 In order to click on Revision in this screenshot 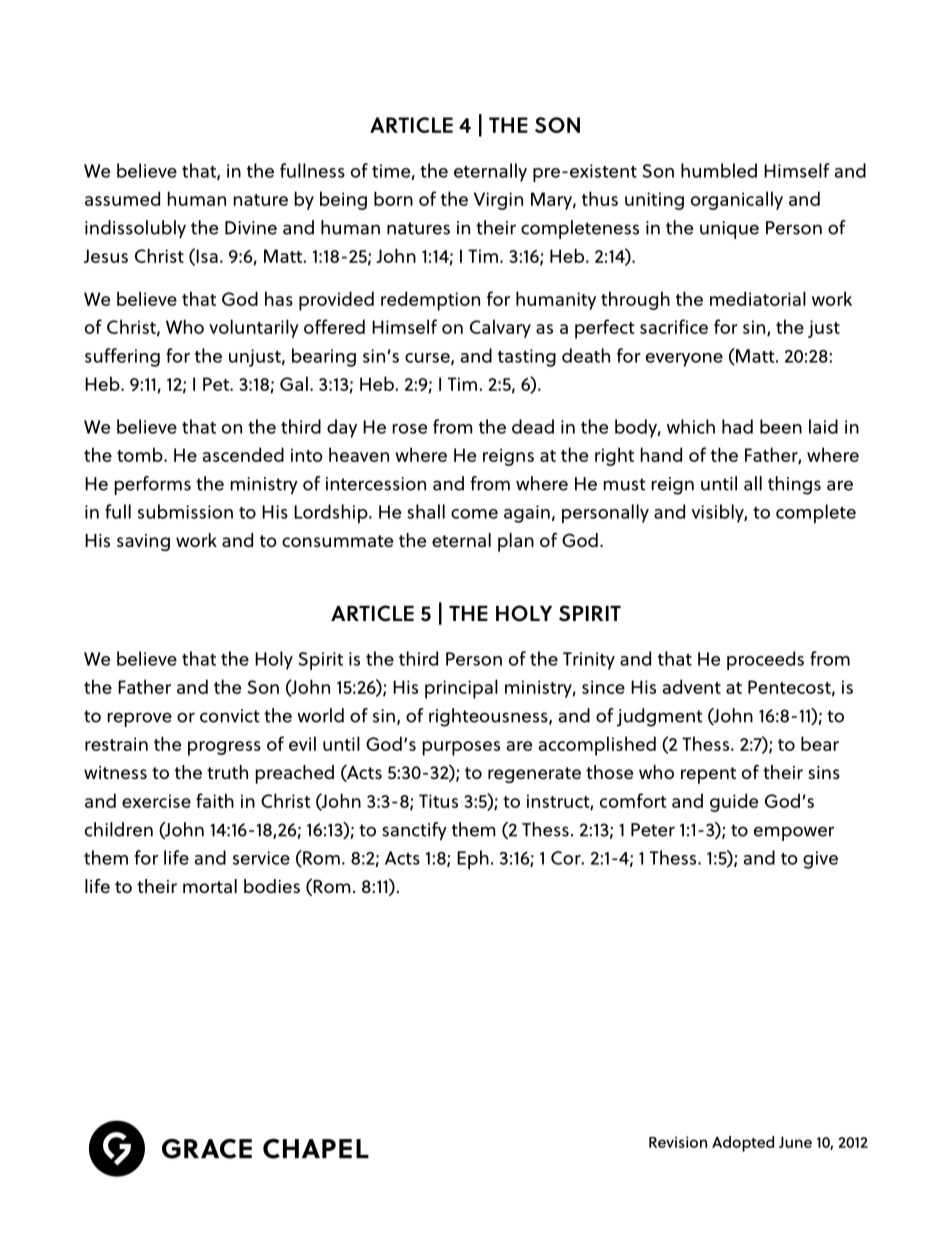, I will do `click(678, 1142)`.
